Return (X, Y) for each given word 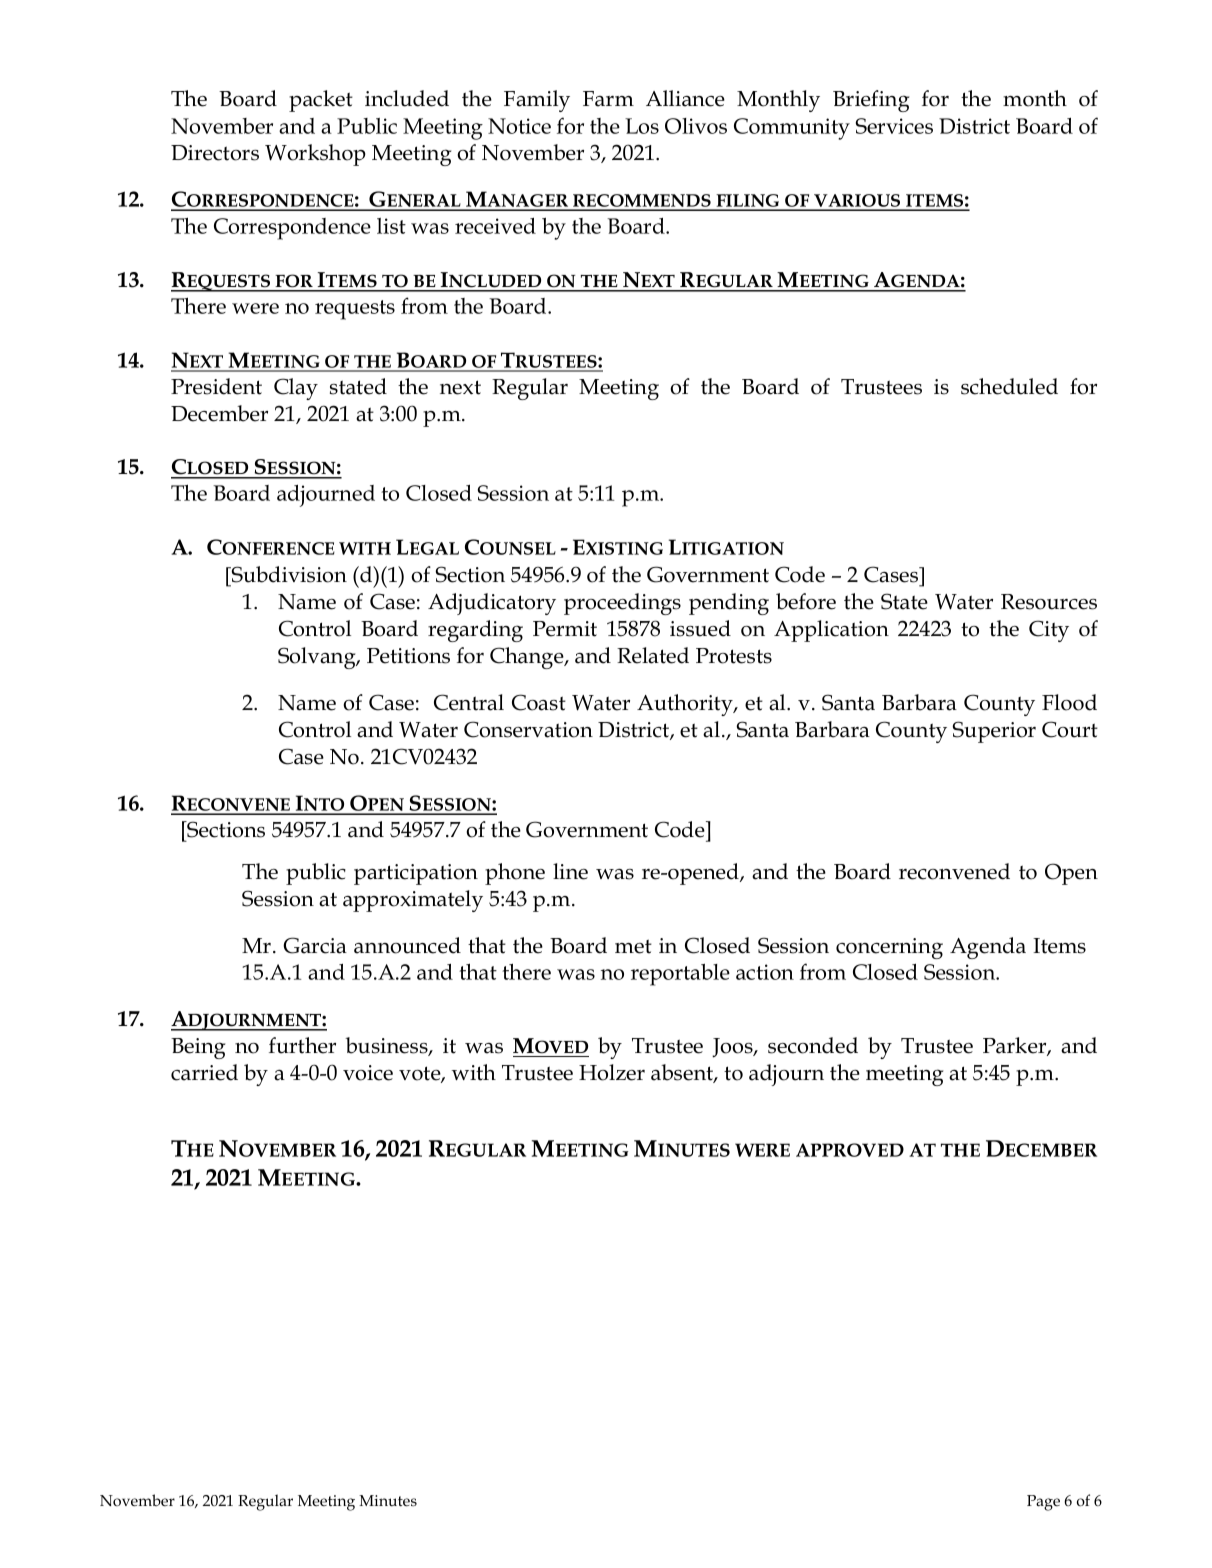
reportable (680, 975)
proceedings (622, 604)
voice (368, 1073)
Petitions (408, 656)
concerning (889, 948)
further (302, 1045)
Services (894, 126)
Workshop (315, 155)
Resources (1049, 602)
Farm (608, 99)
